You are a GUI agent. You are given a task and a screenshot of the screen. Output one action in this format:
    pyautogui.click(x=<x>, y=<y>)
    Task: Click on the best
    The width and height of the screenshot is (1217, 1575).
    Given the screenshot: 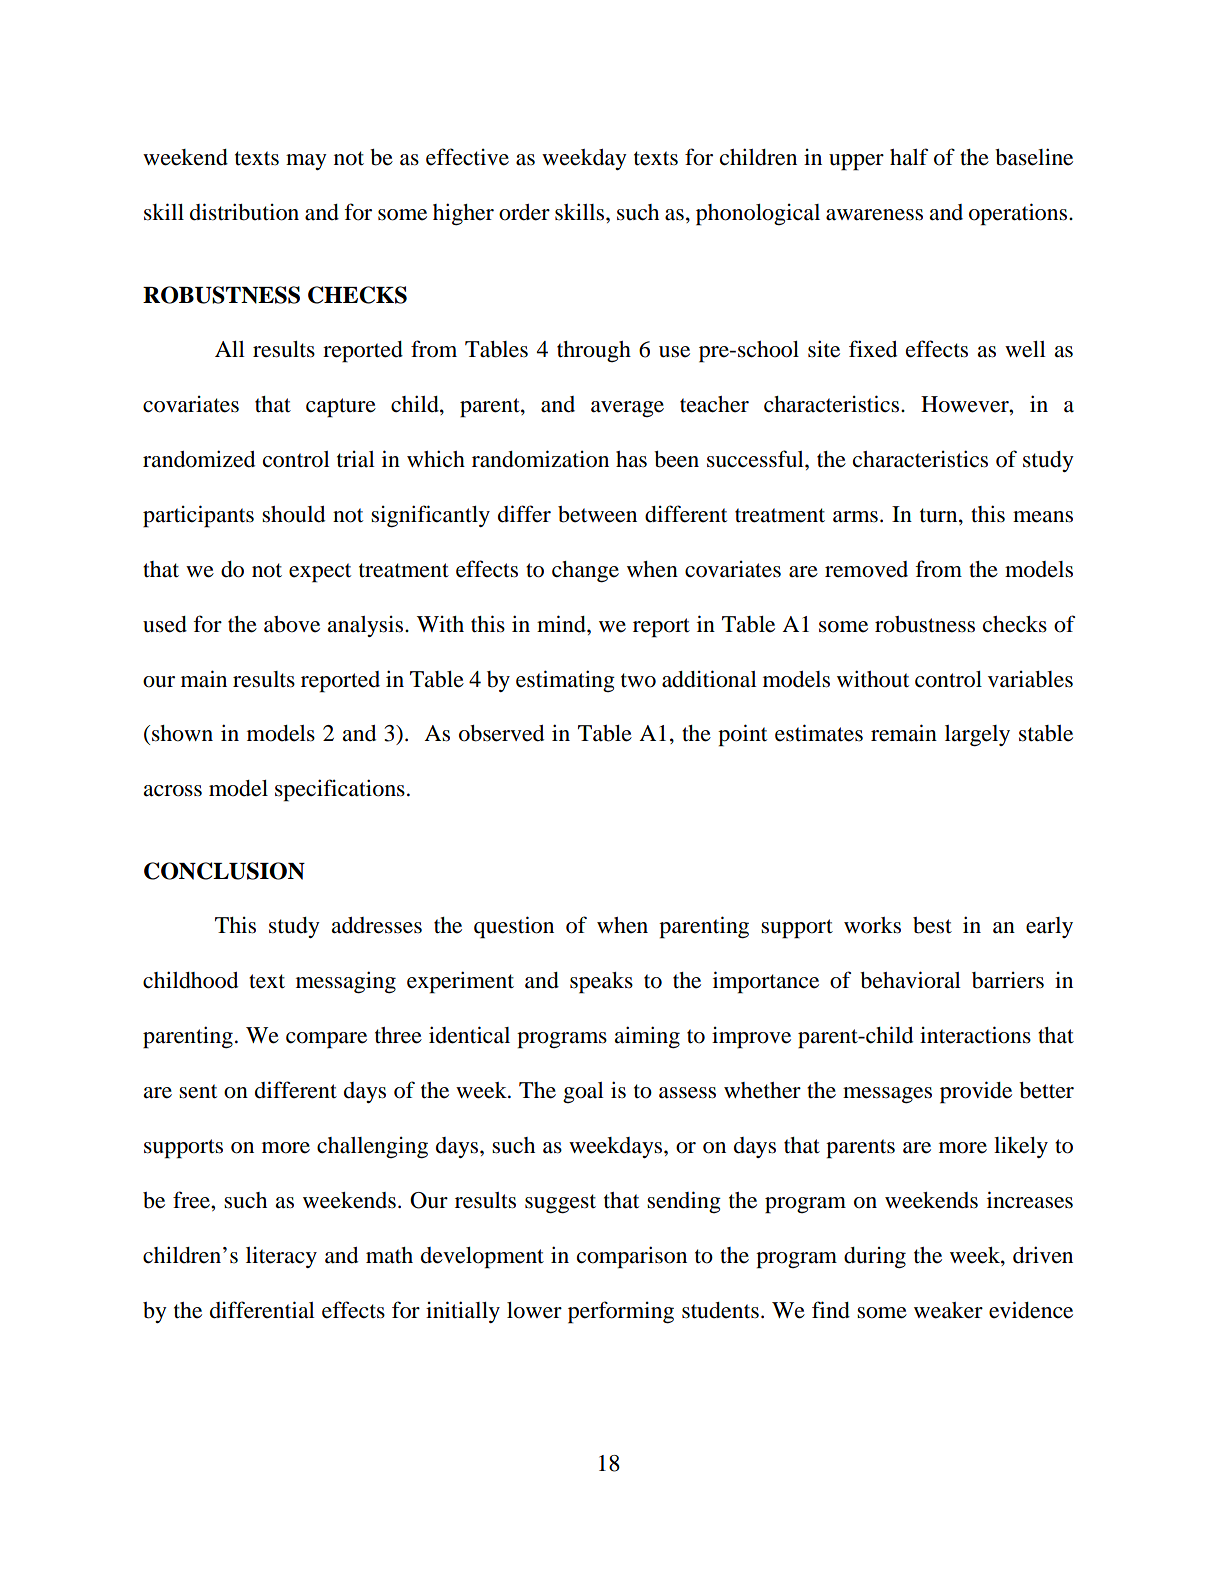 What is the action you would take?
    pyautogui.click(x=932, y=925)
